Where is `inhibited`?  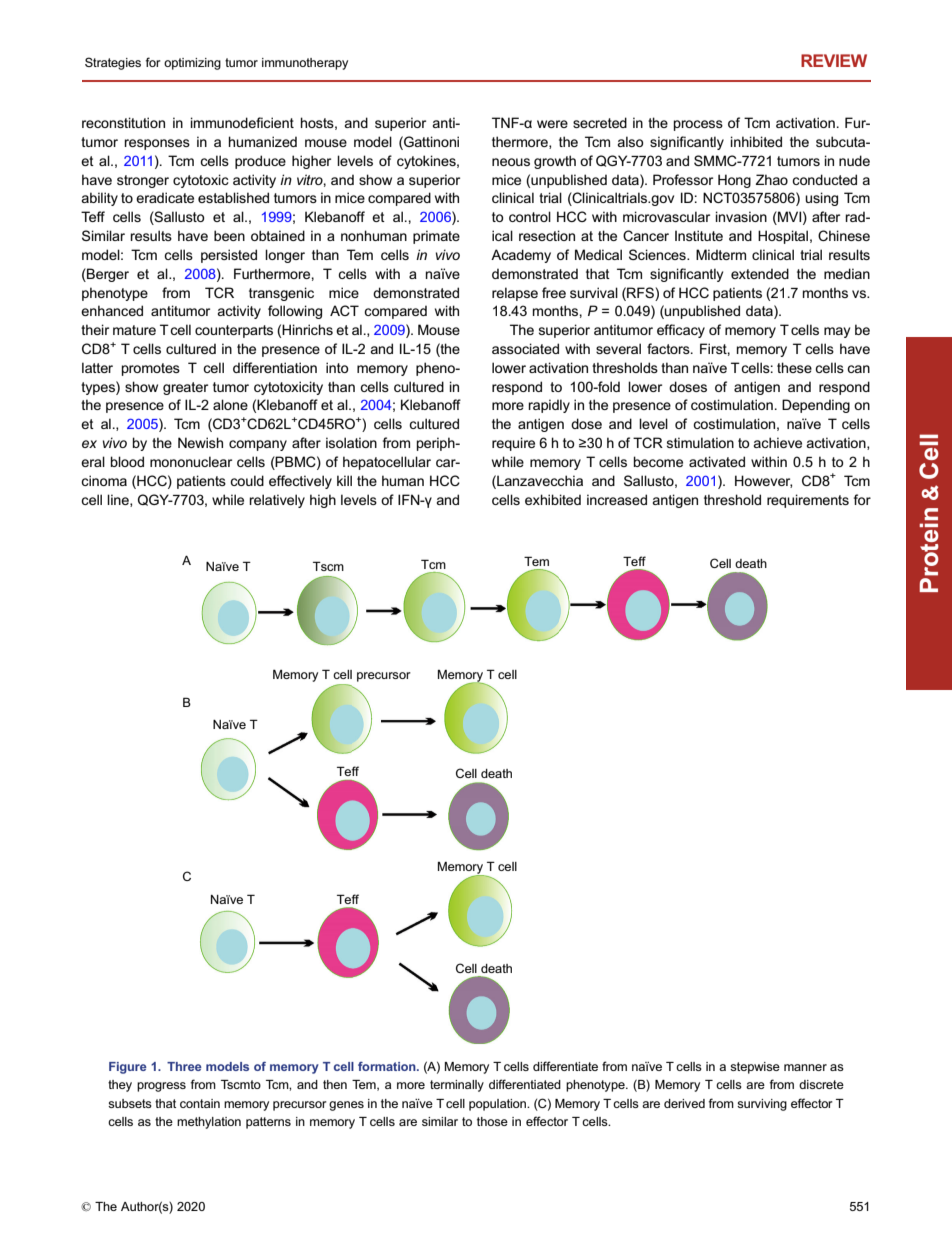 inhibited is located at coordinates (756, 141).
